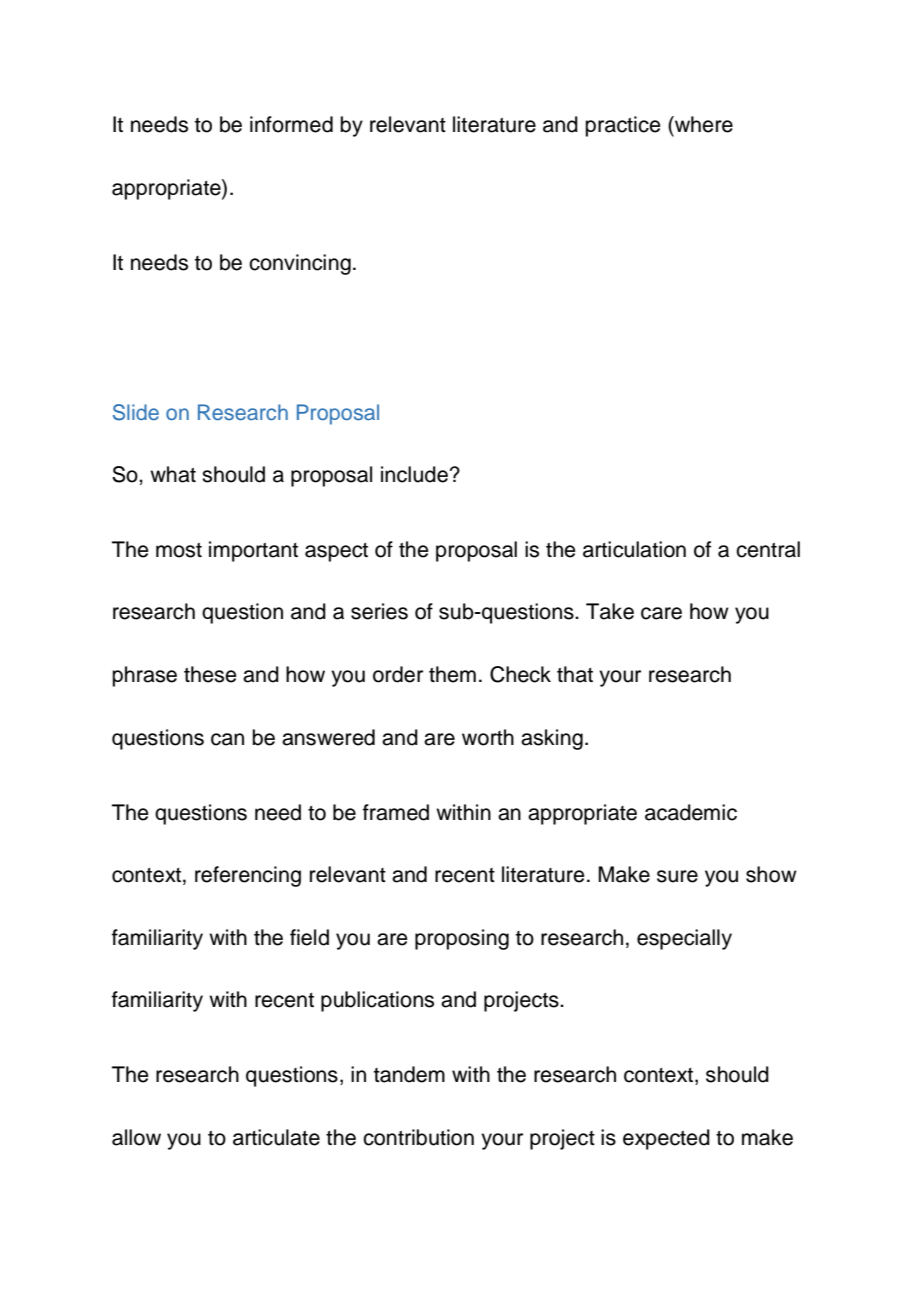 This document has width=924, height=1308. Describe the element at coordinates (276, 1137) in the document. I see `articulate` at that location.
